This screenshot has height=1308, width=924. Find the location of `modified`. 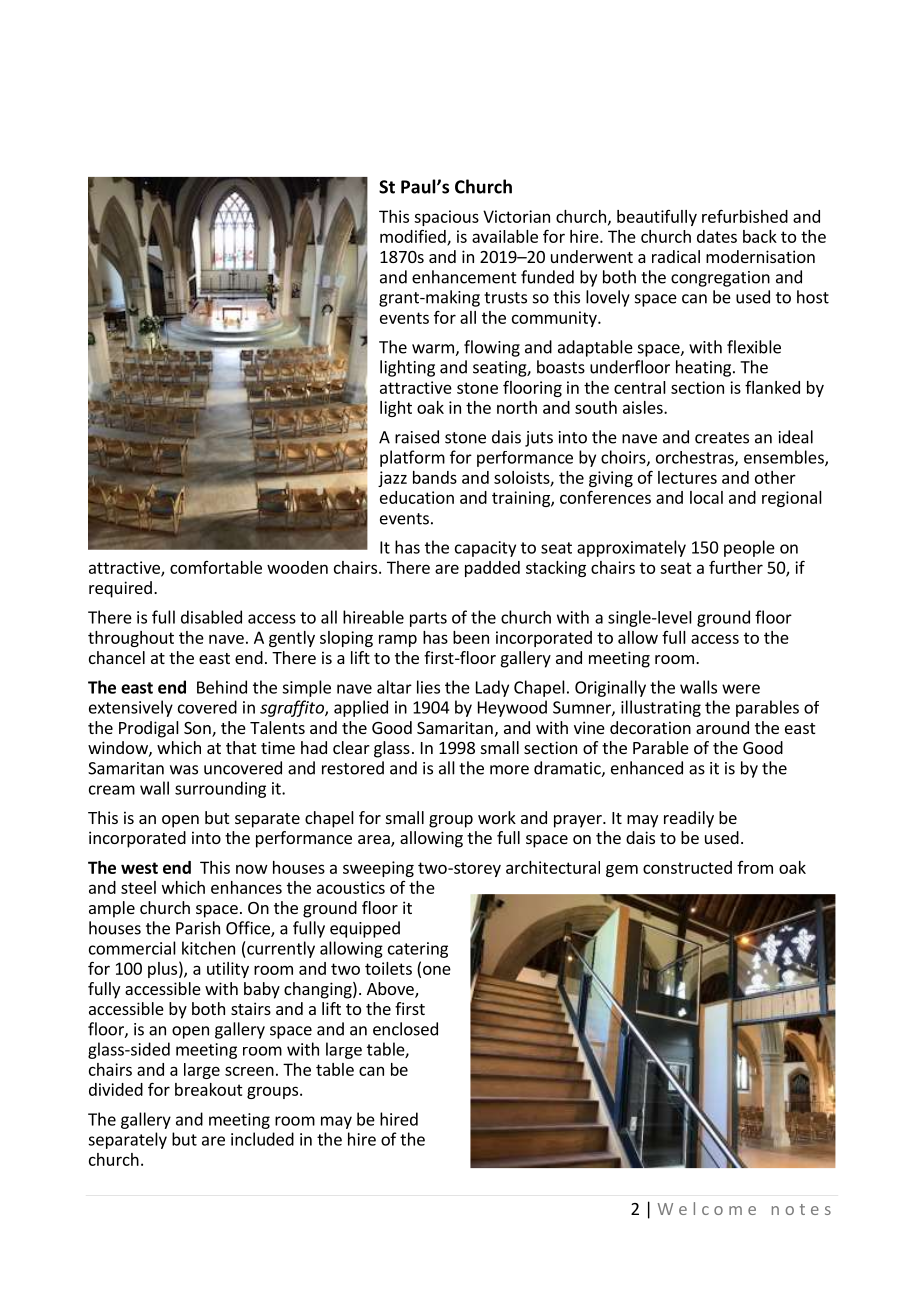

modified is located at coordinates (414, 237).
